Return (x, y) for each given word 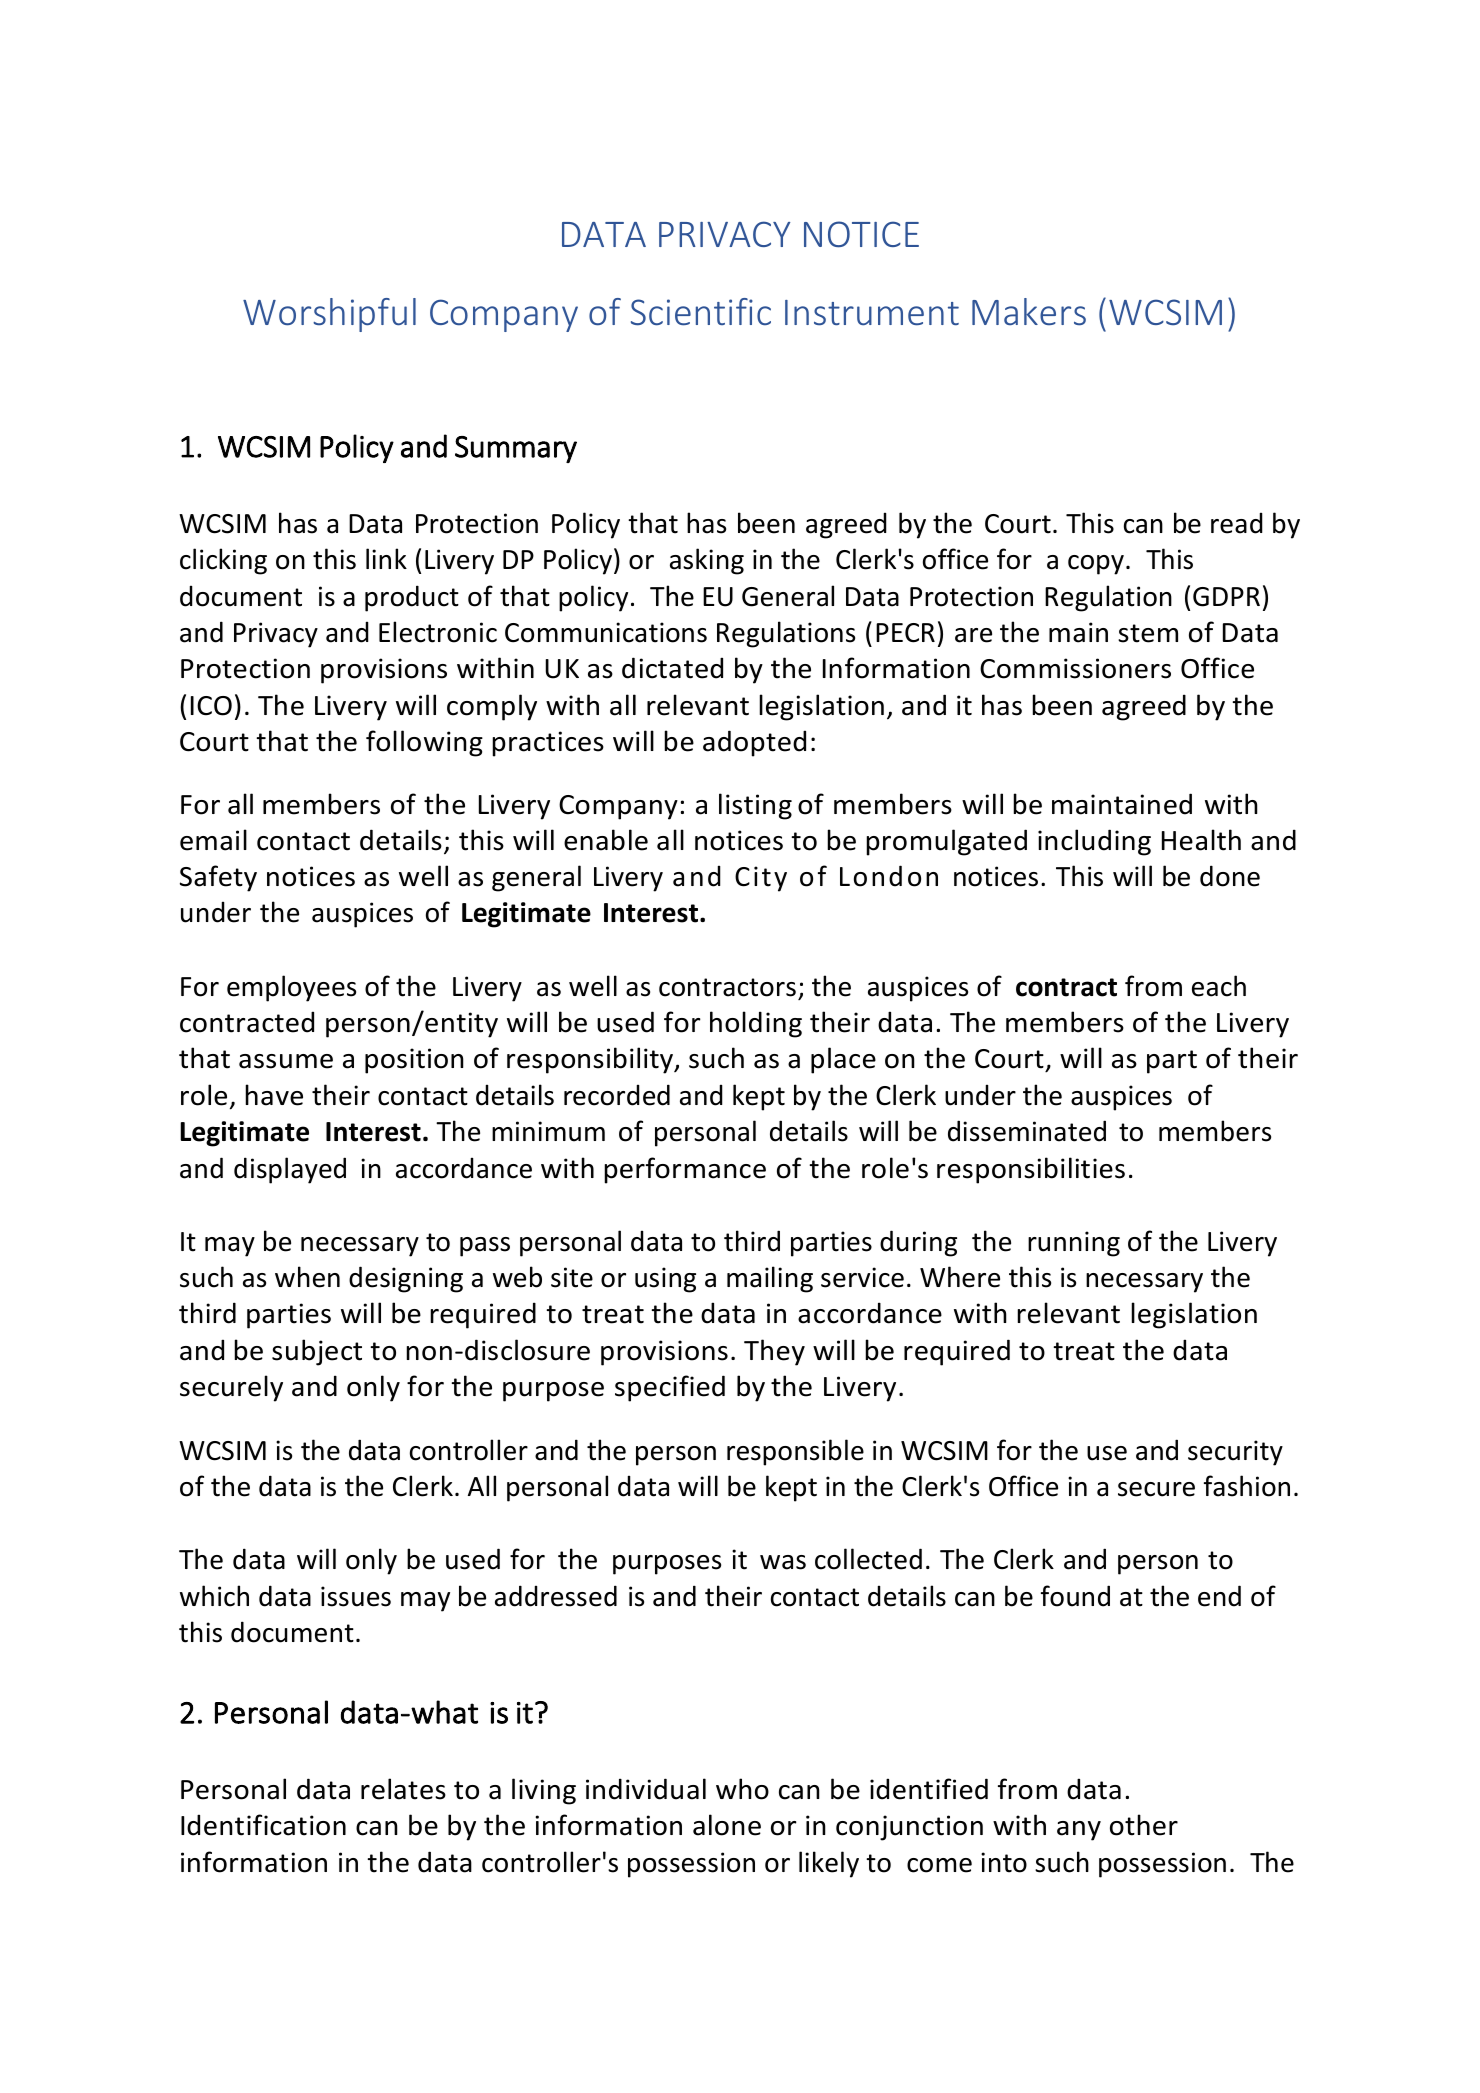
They (774, 1352)
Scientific (701, 312)
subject (317, 1352)
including (1094, 842)
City (761, 879)
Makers (1029, 312)
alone (727, 1825)
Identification (263, 1825)
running (1074, 1244)
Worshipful (329, 315)
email (213, 840)
